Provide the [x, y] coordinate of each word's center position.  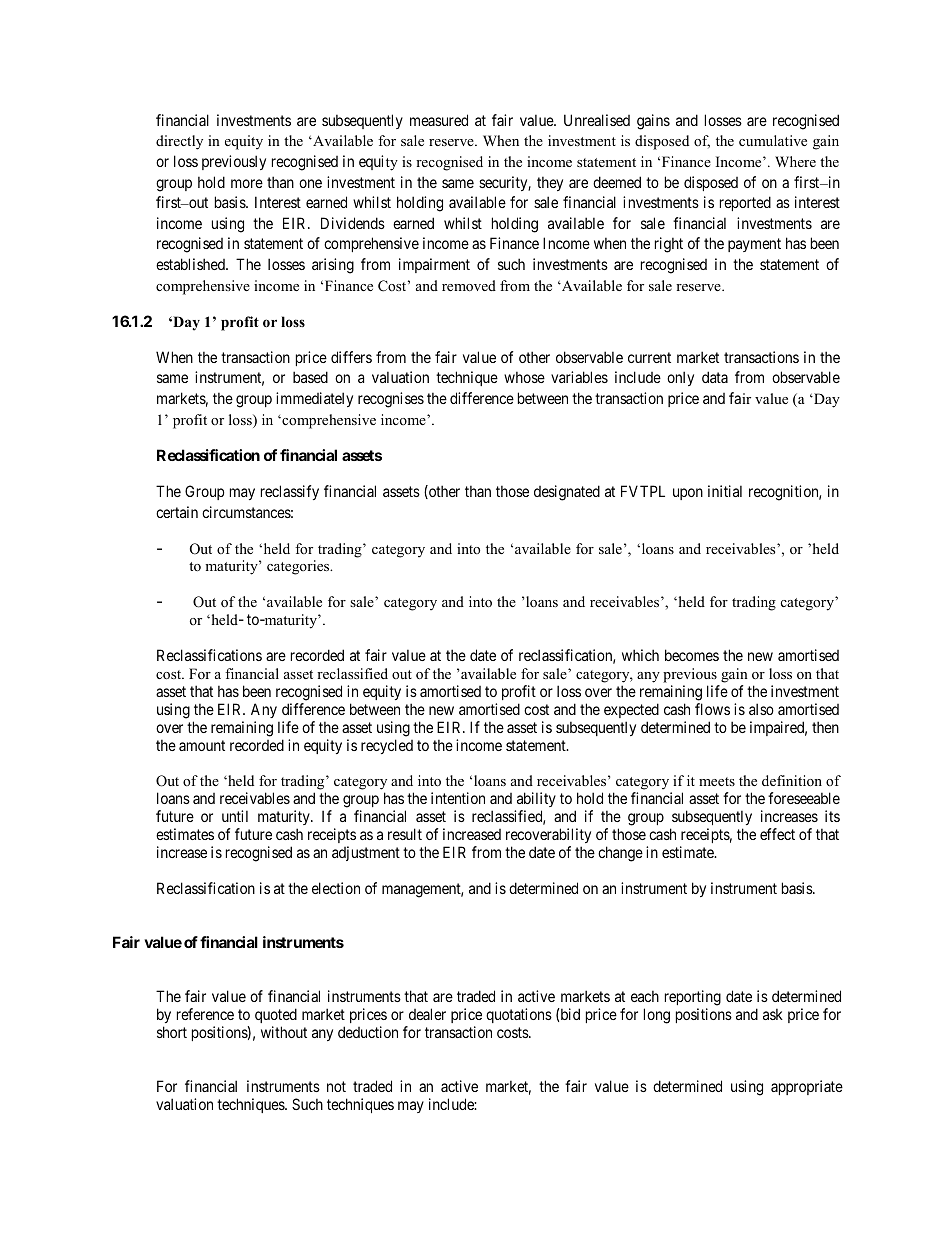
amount [202, 745]
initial [725, 491]
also [761, 709]
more [247, 183]
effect [777, 834]
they [550, 183]
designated [567, 493]
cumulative [773, 140]
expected [631, 710]
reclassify [290, 492]
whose [524, 377]
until [235, 816]
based [310, 377]
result [405, 834]
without [284, 1032]
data [715, 377]
